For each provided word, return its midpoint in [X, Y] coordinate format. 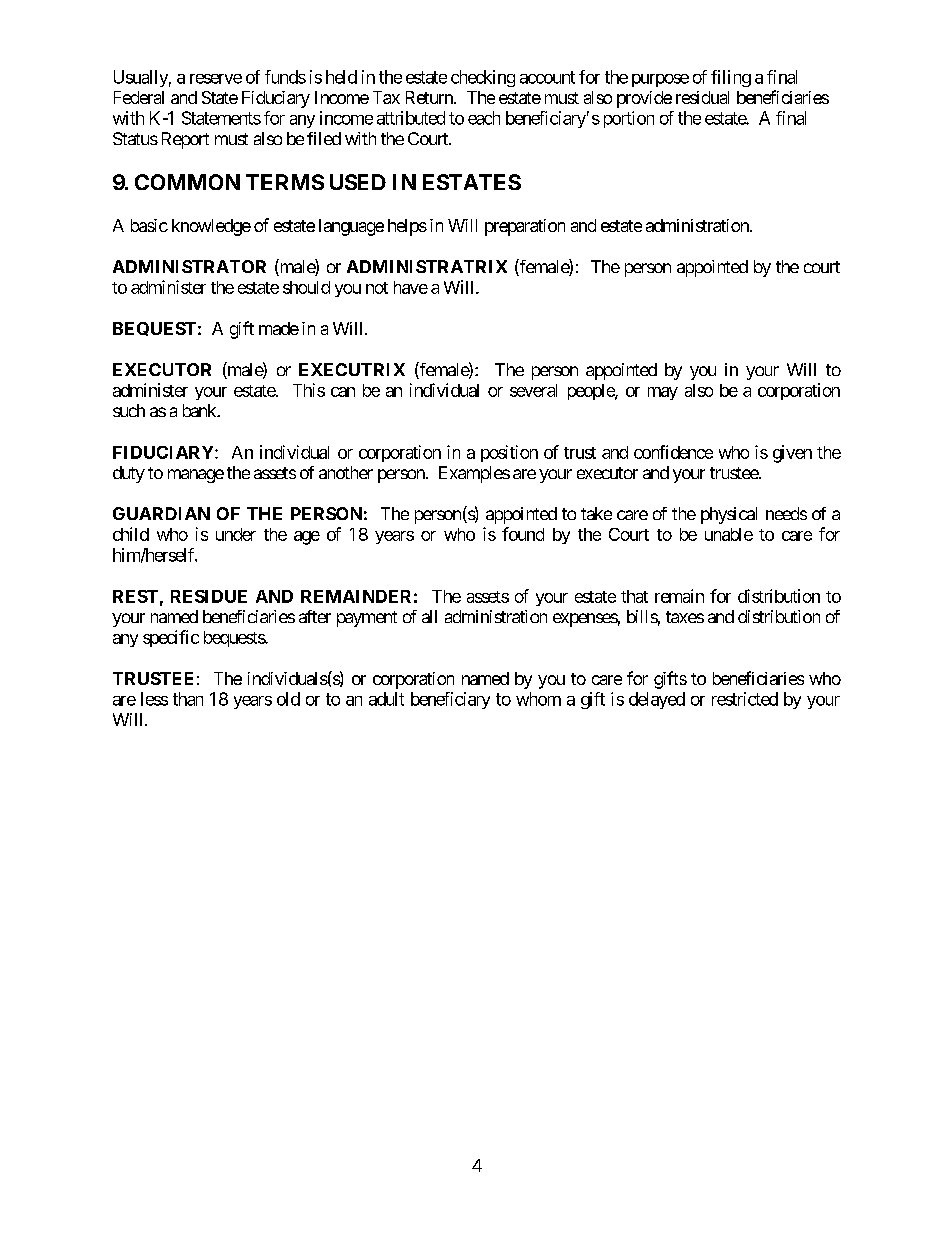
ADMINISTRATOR [189, 266]
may [663, 393]
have [411, 287]
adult [386, 699]
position [509, 453]
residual [702, 97]
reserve [216, 79]
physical [729, 515]
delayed [657, 700]
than [188, 699]
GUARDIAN [161, 513]
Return [430, 97]
